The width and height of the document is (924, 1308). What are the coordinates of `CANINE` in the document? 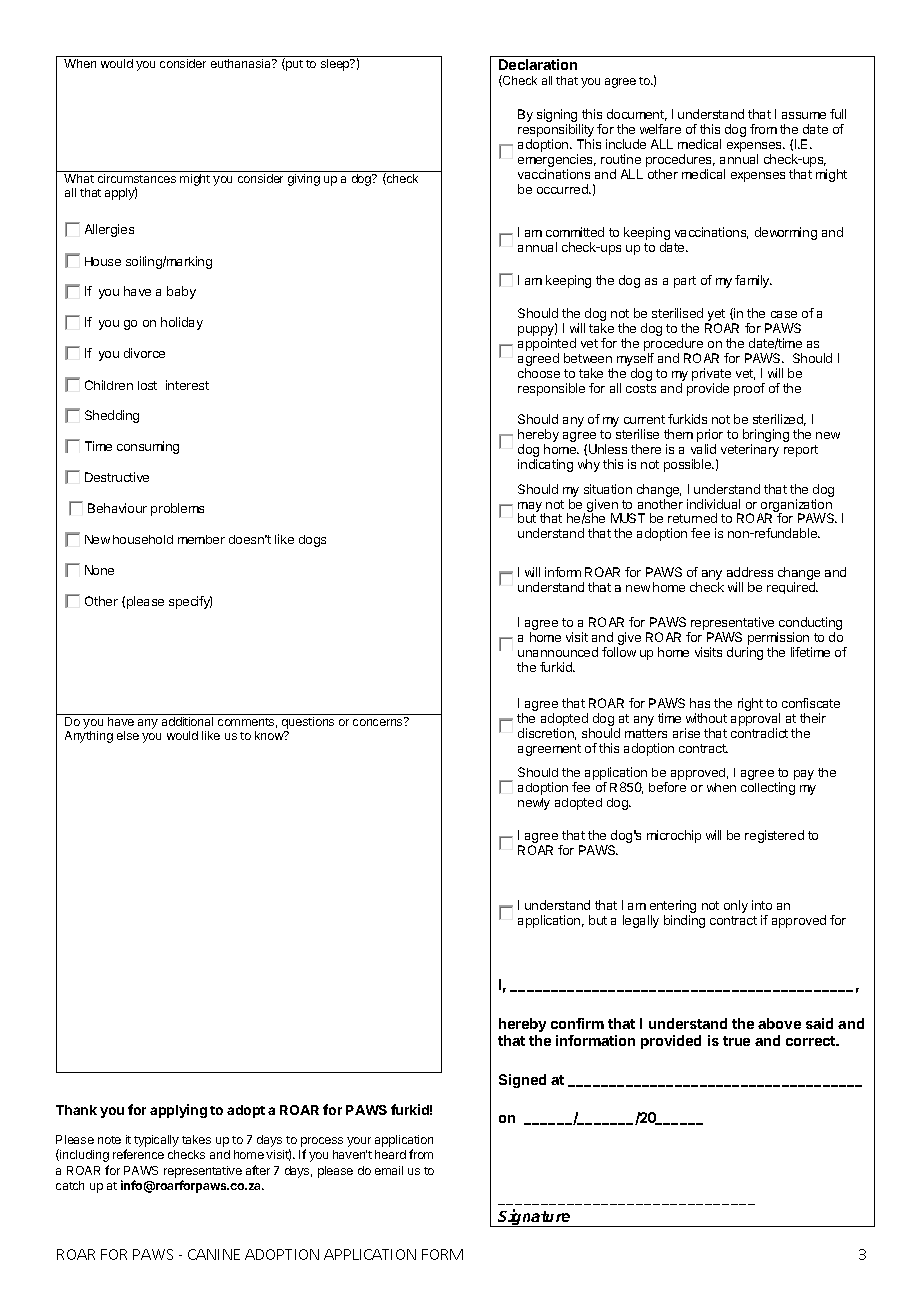 It's located at (214, 1254).
